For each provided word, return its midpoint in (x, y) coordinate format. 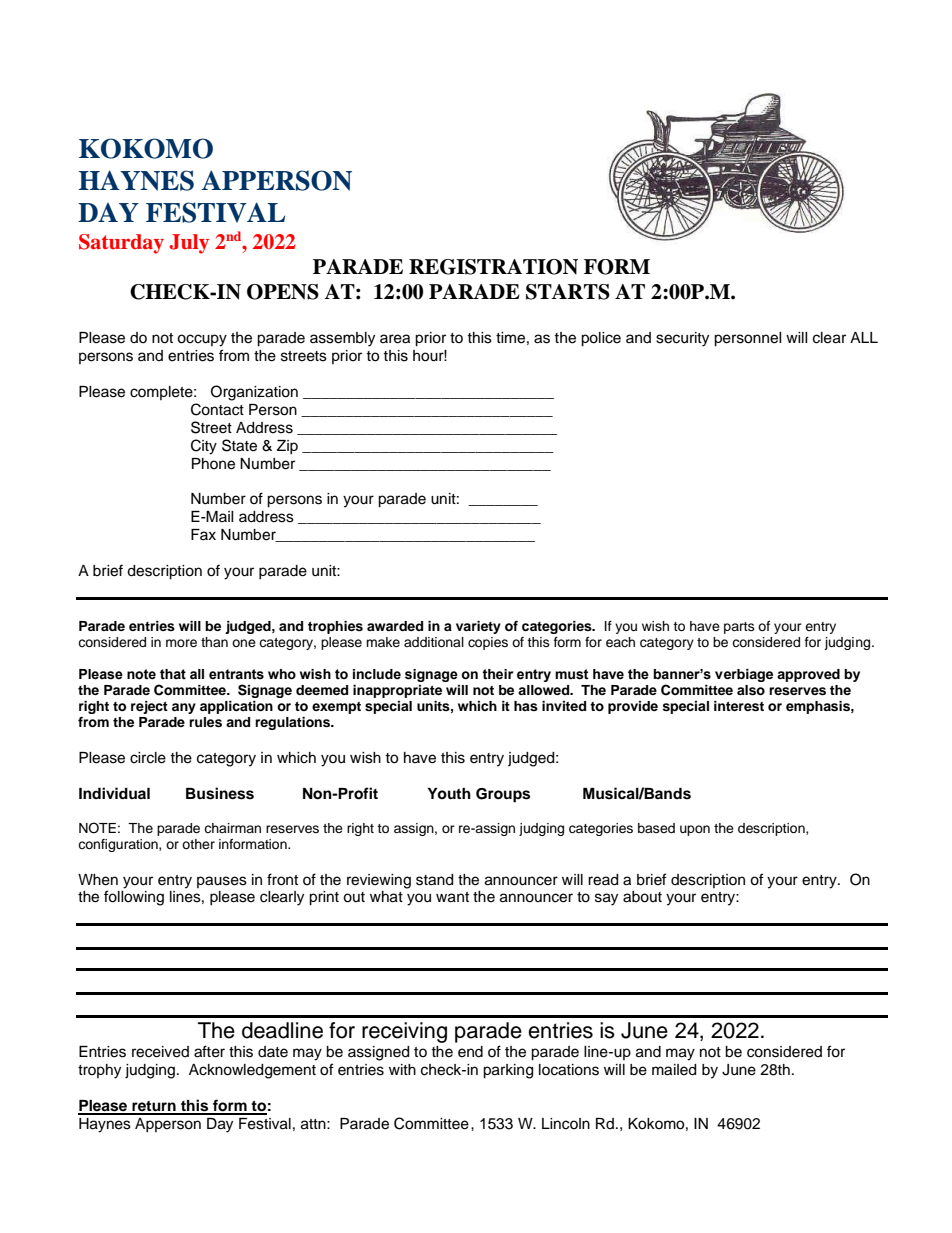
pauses (222, 882)
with (402, 1069)
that (173, 674)
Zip (287, 447)
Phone (213, 464)
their (497, 674)
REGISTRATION (493, 267)
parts (739, 628)
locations (569, 1070)
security (682, 339)
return (154, 1107)
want (452, 897)
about (642, 897)
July (189, 244)
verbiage (744, 675)
